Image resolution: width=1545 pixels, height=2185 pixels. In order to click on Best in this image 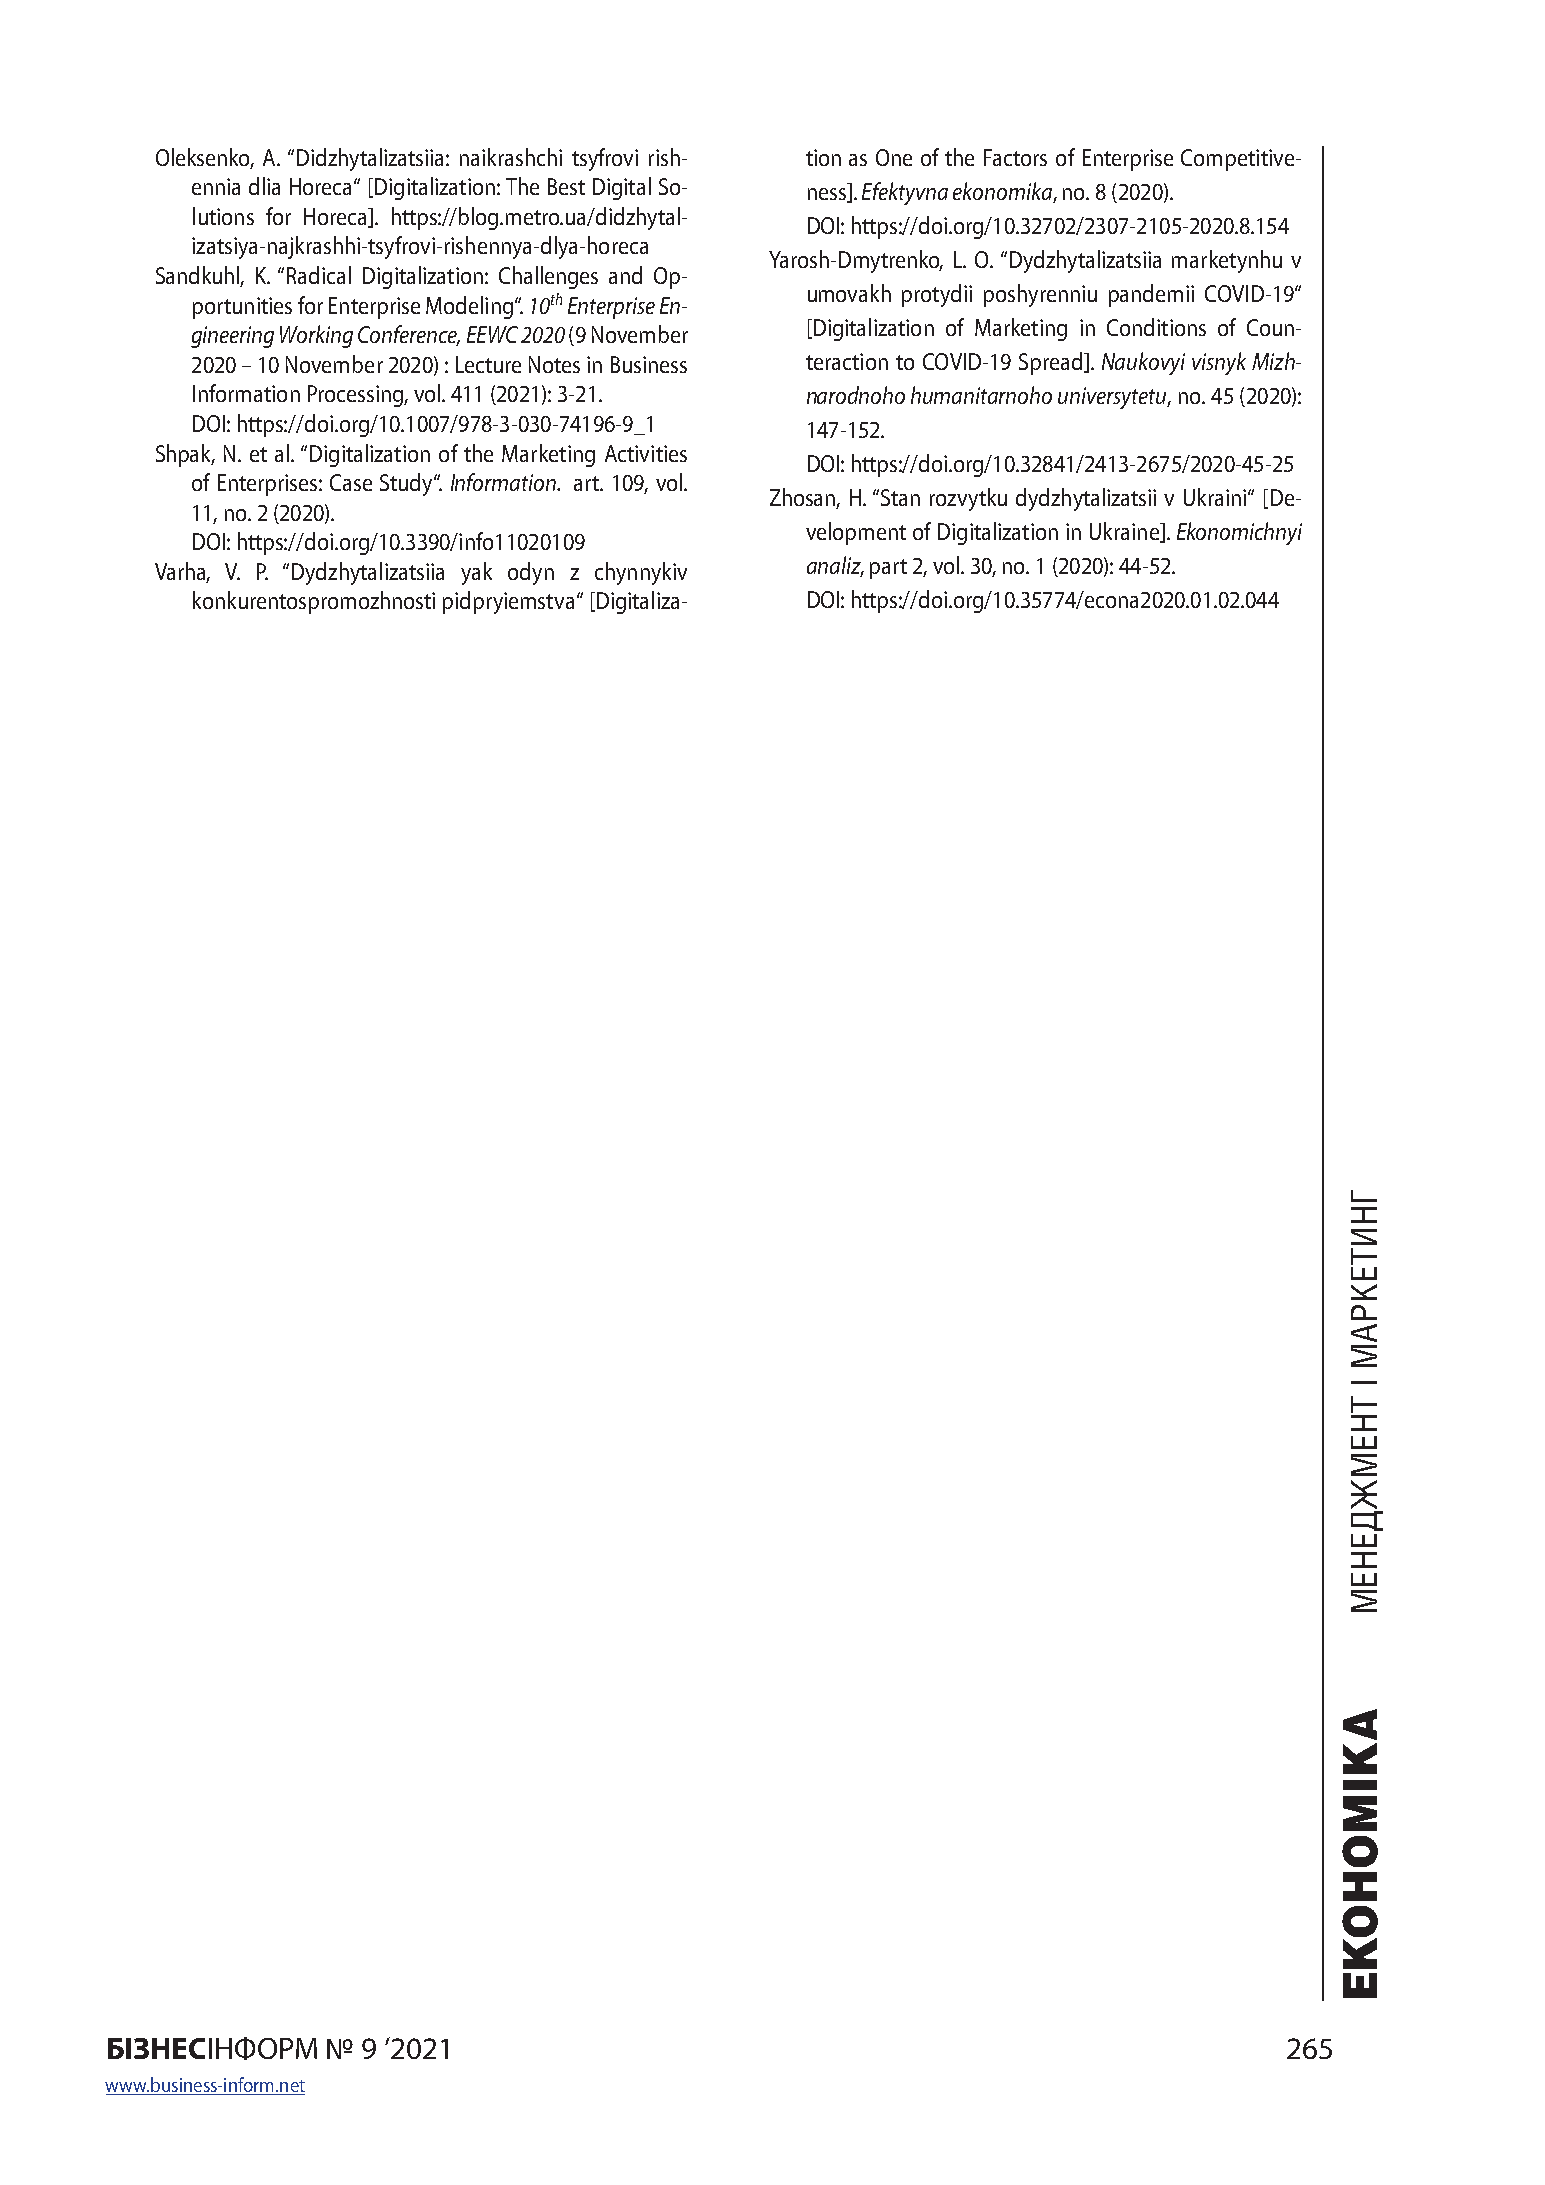, I will do `click(566, 186)`.
